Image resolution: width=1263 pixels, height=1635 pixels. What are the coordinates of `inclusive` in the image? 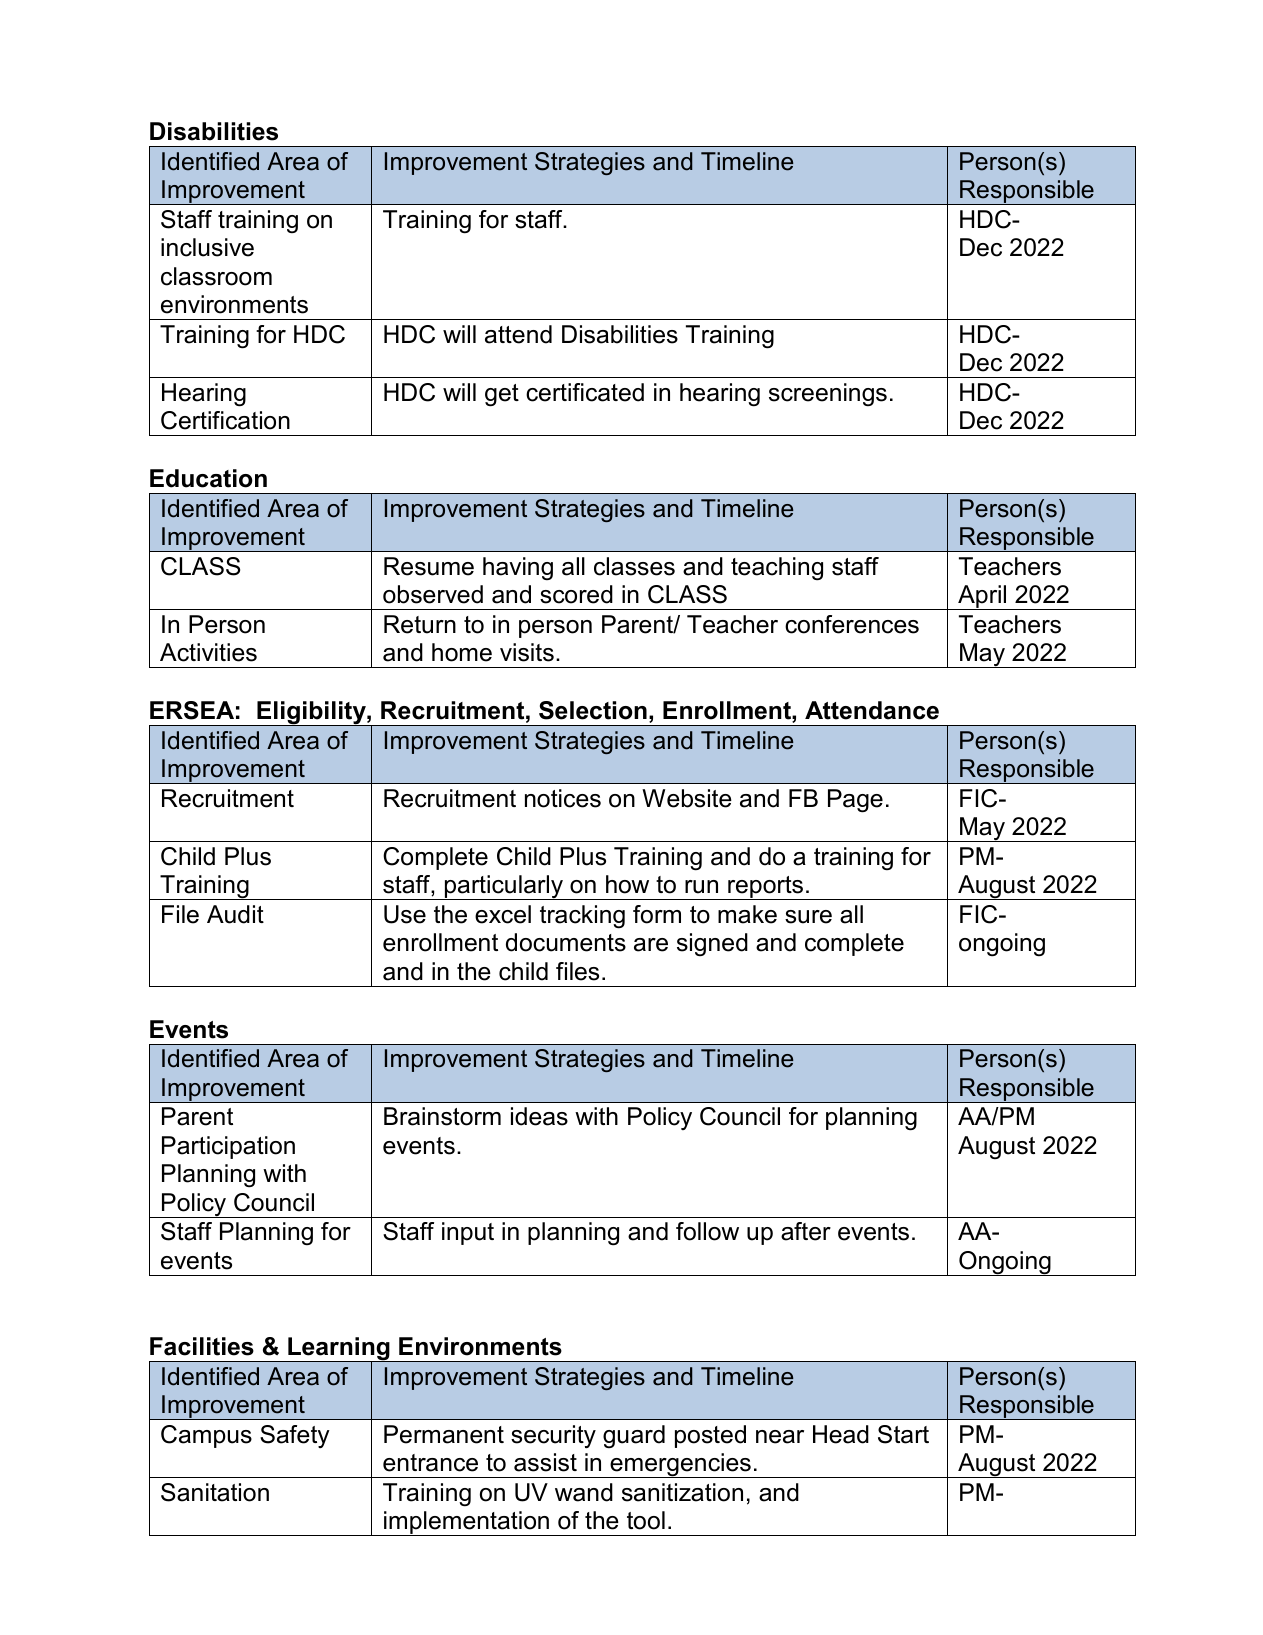 It's located at (207, 247).
